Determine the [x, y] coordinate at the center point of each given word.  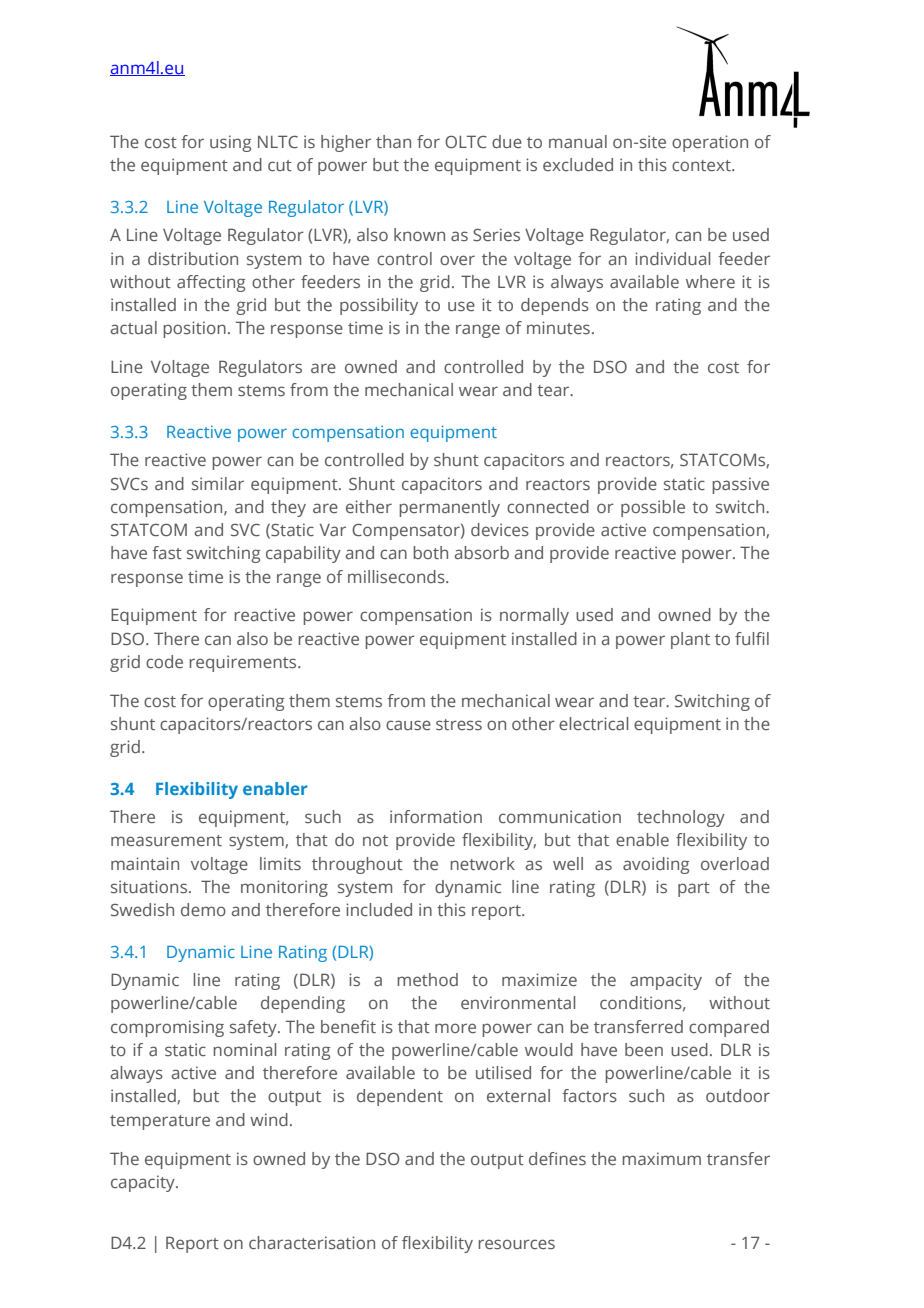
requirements [244, 663]
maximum [661, 1158]
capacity [144, 1183]
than [393, 141]
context [702, 165]
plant [690, 640]
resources [516, 1244]
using [230, 143]
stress [459, 724]
